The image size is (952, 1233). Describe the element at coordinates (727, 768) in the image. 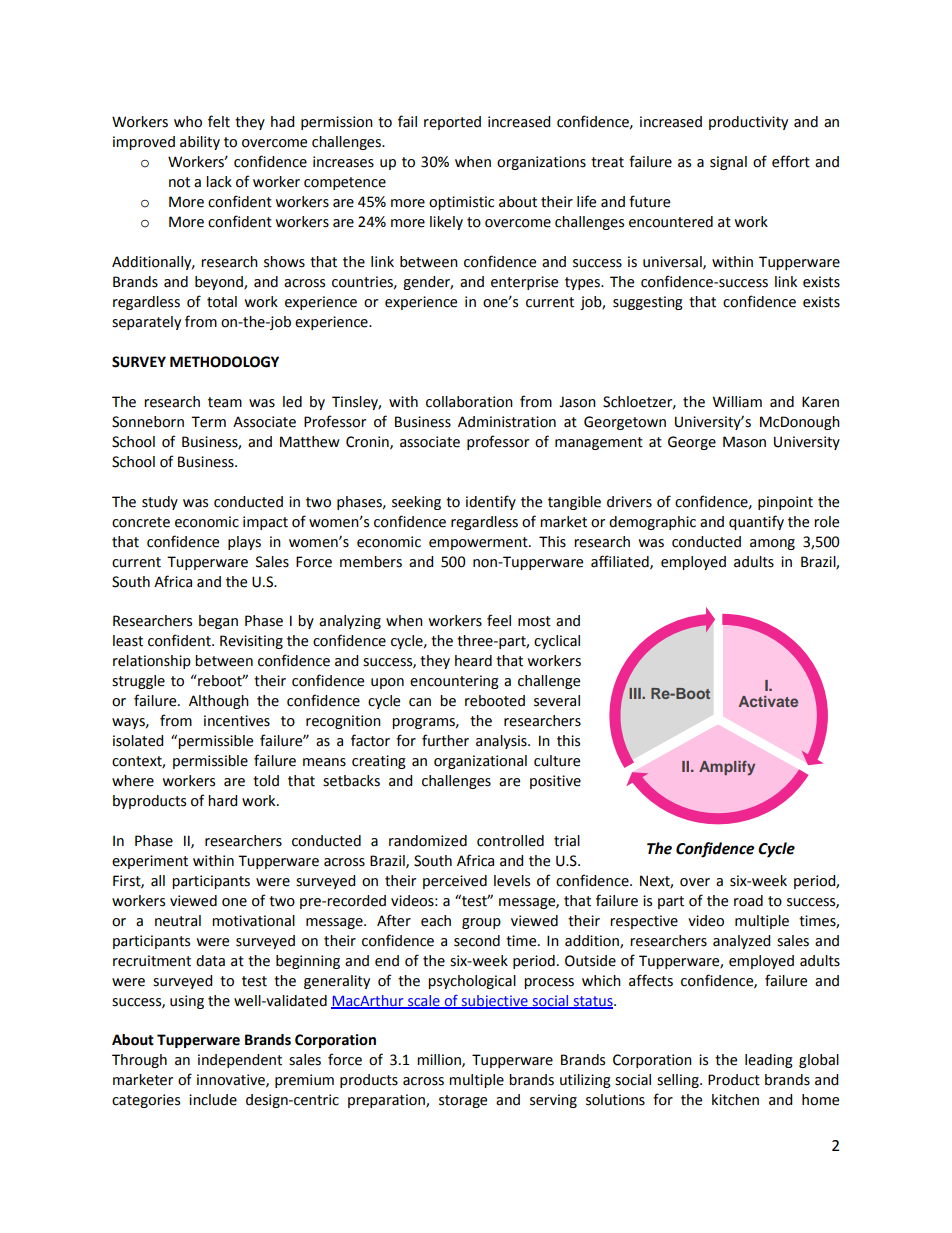

I see `Amplify` at that location.
